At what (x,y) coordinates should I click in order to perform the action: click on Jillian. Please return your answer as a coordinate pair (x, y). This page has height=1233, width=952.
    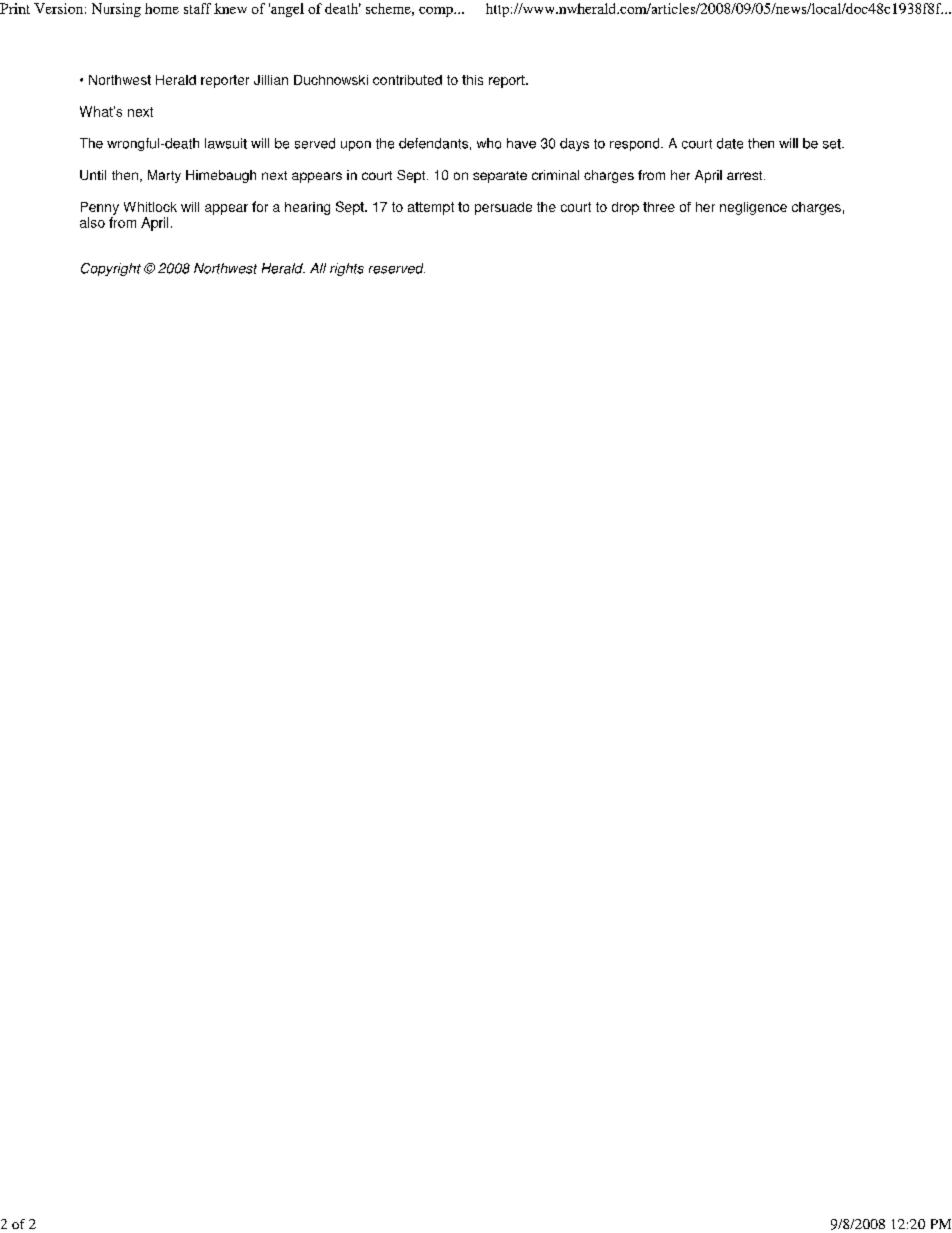
    Looking at the image, I should click on (271, 80).
